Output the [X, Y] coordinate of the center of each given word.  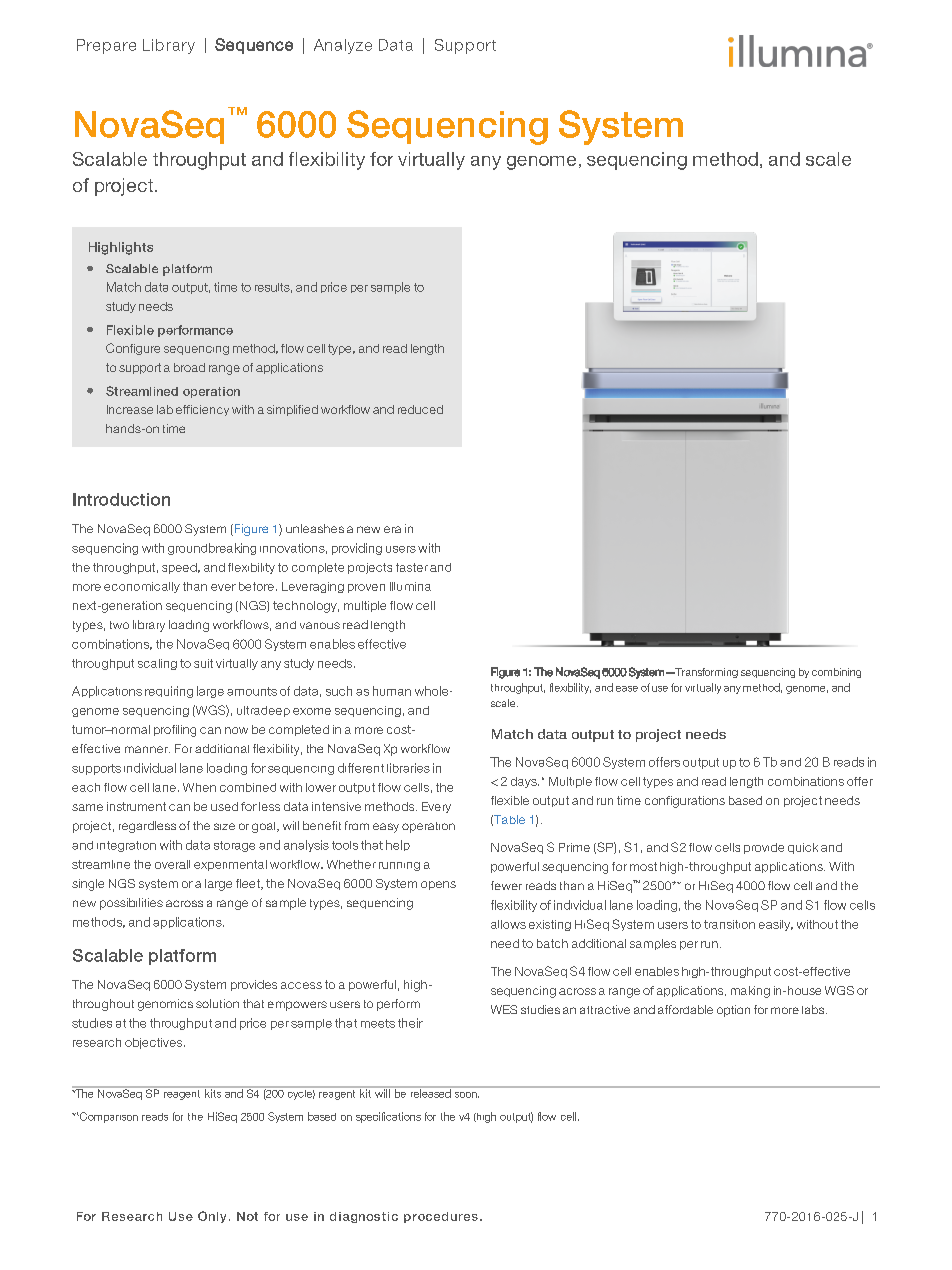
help [398, 845]
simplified [292, 410]
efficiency [202, 410]
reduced [420, 409]
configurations [685, 802]
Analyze [343, 46]
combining [836, 673]
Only [212, 1217]
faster [412, 567]
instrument [136, 806]
